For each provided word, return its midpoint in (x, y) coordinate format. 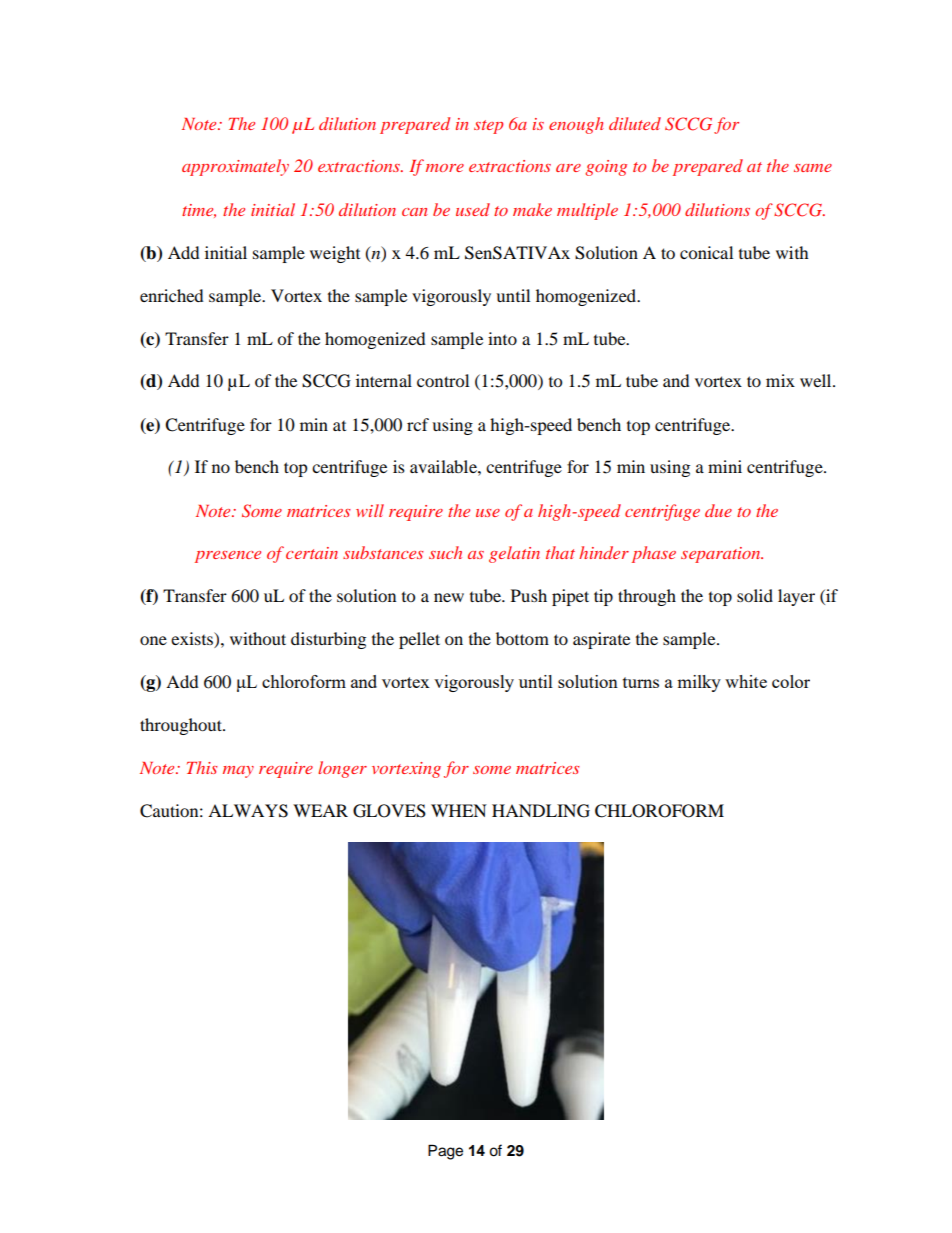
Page (445, 1152)
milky (699, 683)
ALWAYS (248, 811)
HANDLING (541, 811)
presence (228, 557)
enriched (172, 295)
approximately (235, 167)
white (746, 681)
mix (780, 380)
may (238, 772)
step (488, 127)
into (502, 338)
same (813, 168)
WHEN (459, 810)
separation (722, 555)
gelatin (514, 554)
